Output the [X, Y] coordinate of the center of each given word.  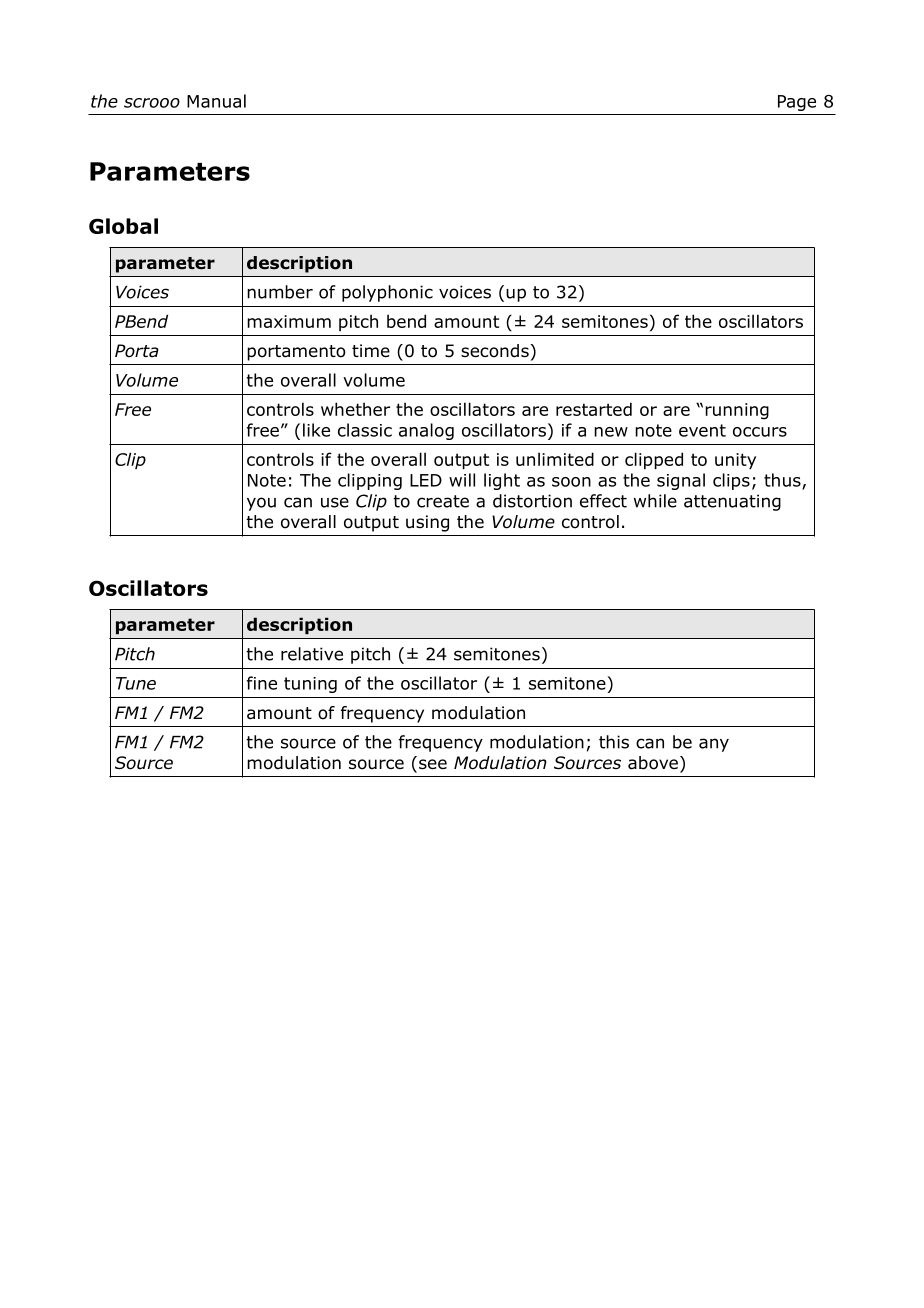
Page [797, 103]
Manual [216, 101]
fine [262, 683]
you [261, 504]
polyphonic [387, 293]
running [737, 411]
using [427, 523]
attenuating [732, 502]
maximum [289, 321]
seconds [496, 351]
